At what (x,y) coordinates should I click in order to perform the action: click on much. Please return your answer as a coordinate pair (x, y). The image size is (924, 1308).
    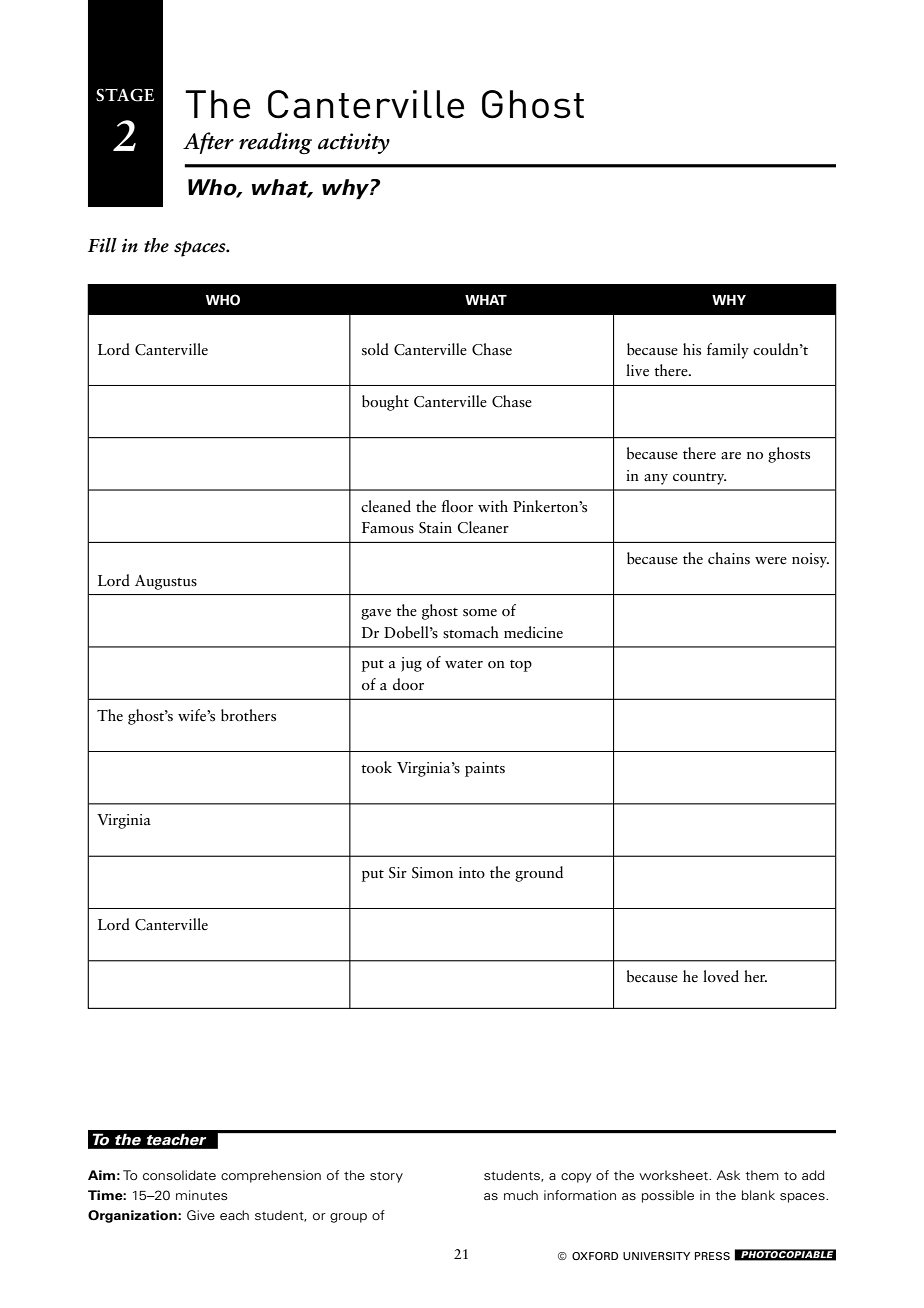
    Looking at the image, I should click on (521, 1195).
